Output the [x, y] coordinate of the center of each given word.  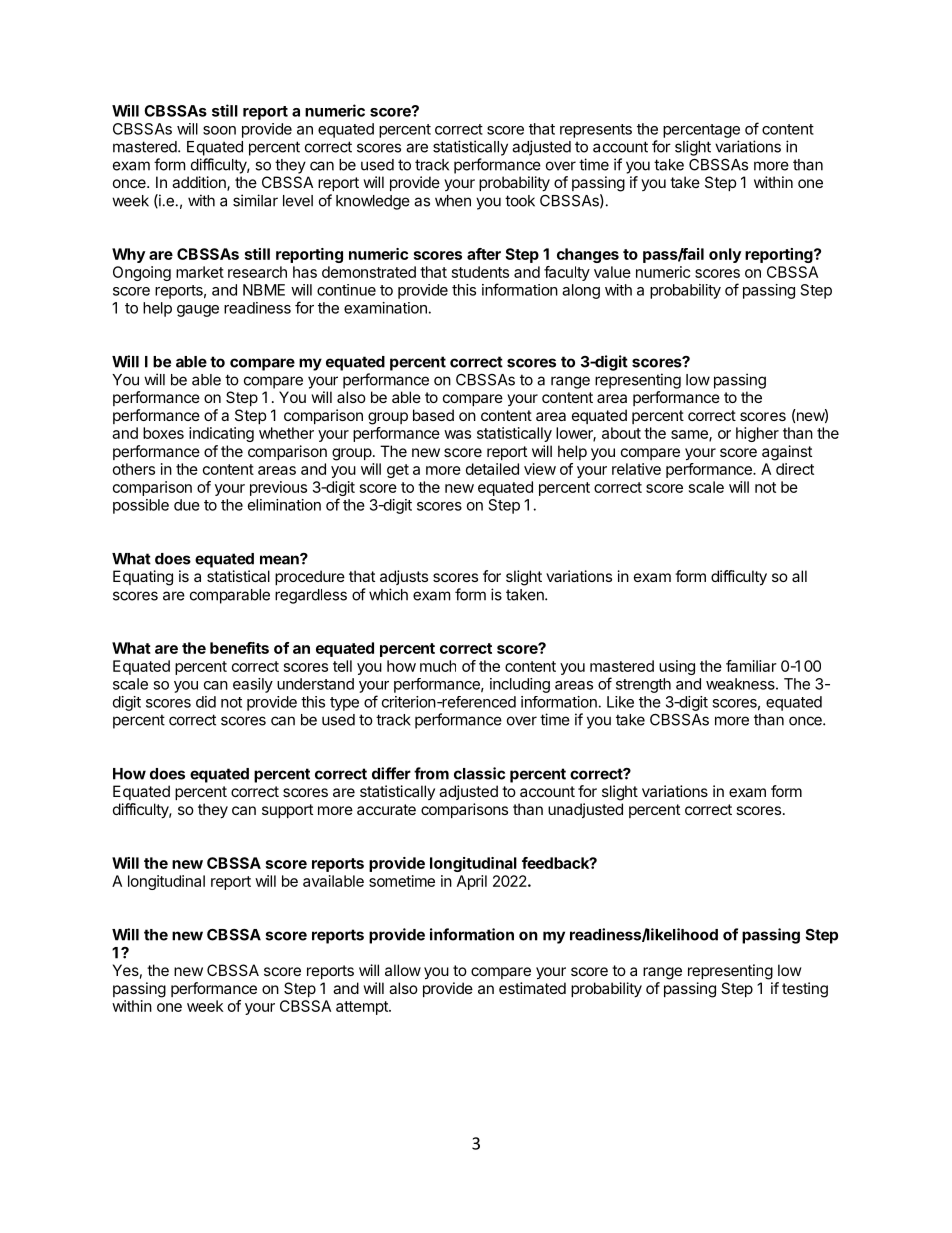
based [433, 415]
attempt [363, 1008]
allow [403, 970]
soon [219, 130]
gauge [198, 311]
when [453, 201]
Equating [143, 578]
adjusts [404, 577]
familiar [751, 666]
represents [596, 131]
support [287, 811]
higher [757, 434]
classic [479, 773]
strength [643, 685]
